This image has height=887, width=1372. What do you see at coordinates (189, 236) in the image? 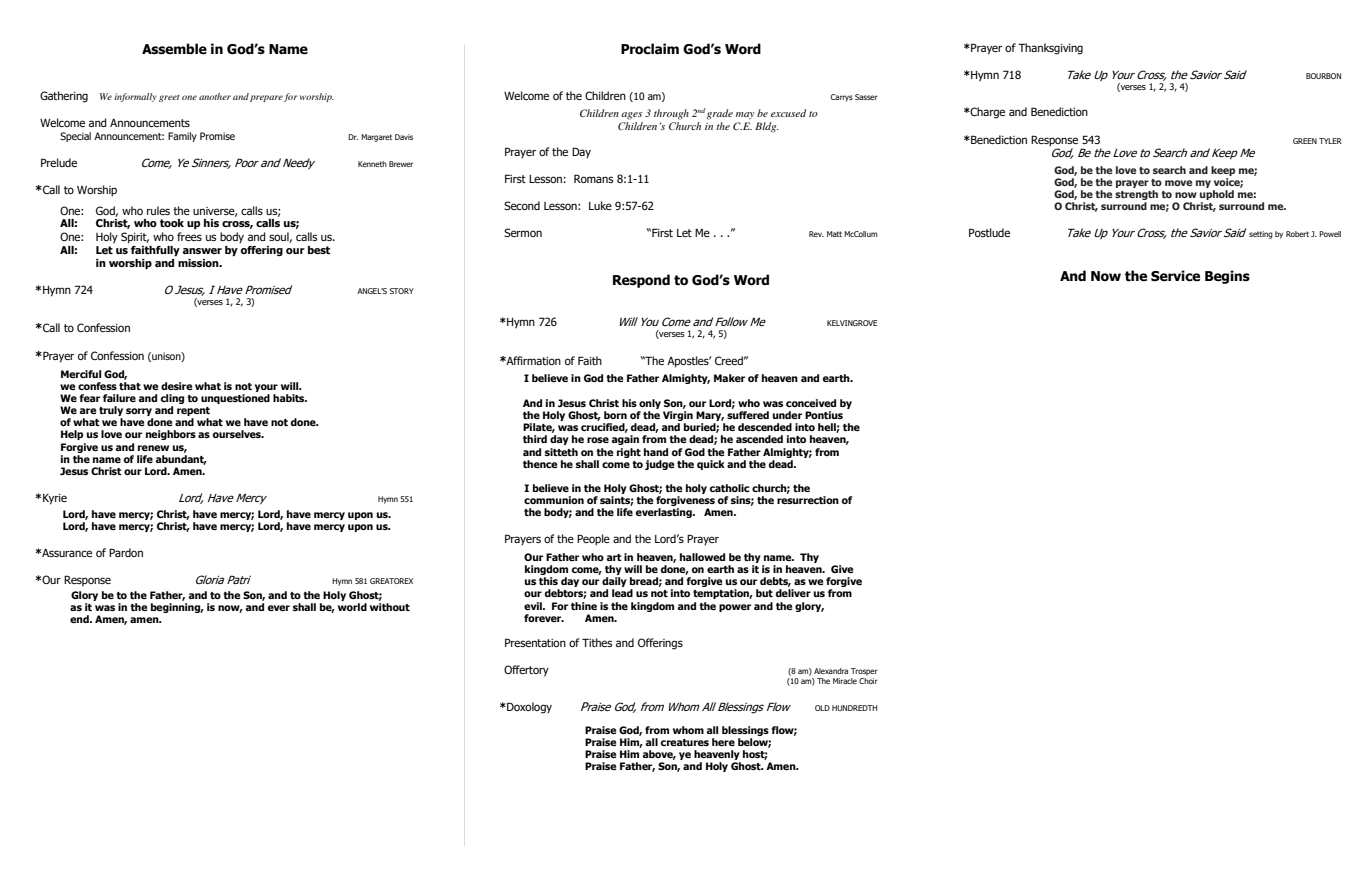
I see `frees` at bounding box center [189, 236].
